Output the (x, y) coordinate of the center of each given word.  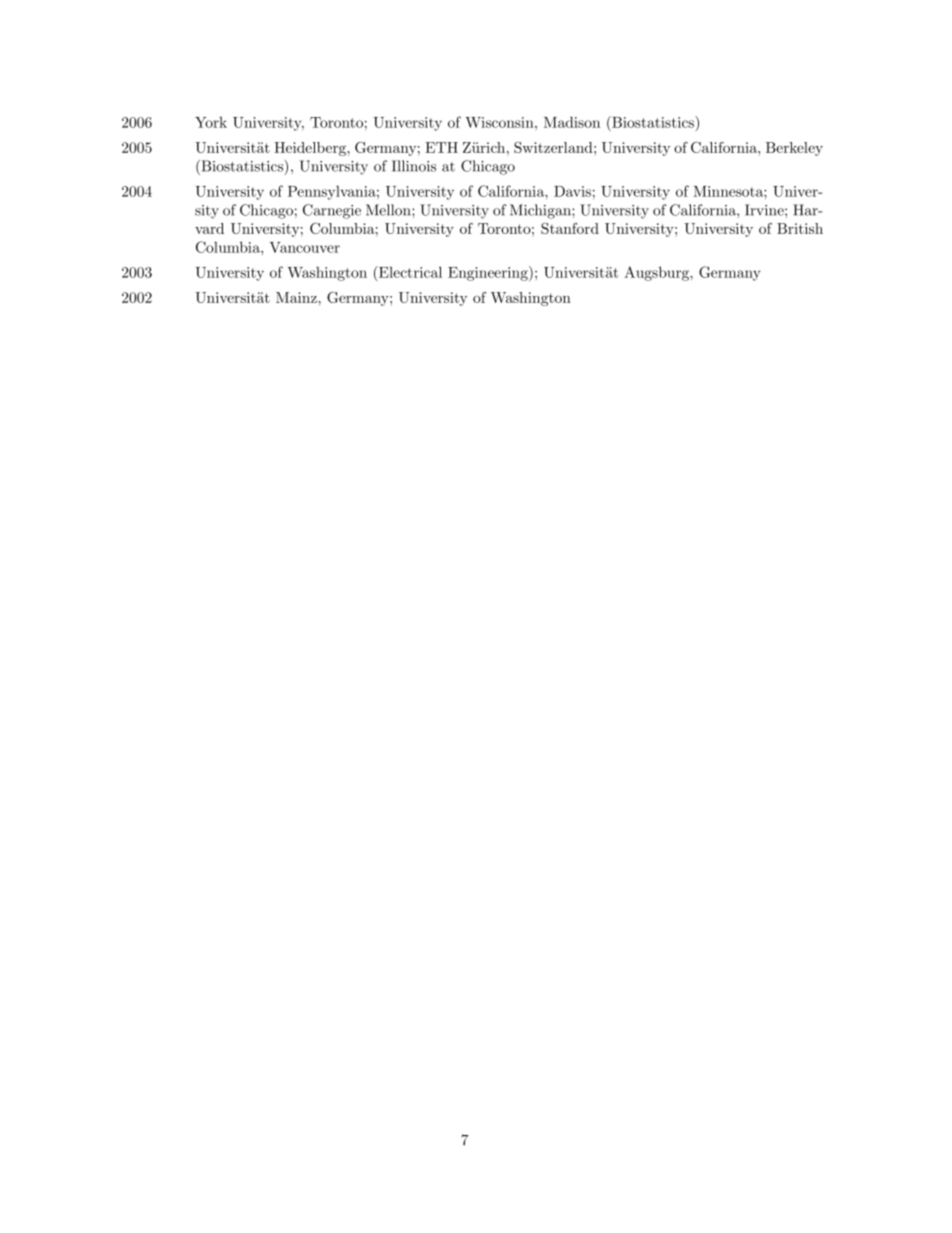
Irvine (765, 210)
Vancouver (305, 247)
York (211, 122)
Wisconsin (501, 122)
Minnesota (729, 191)
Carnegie (332, 211)
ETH (441, 147)
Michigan (541, 211)
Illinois (414, 166)
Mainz (297, 297)
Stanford (570, 228)
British (800, 228)
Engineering (489, 273)
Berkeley (794, 149)
